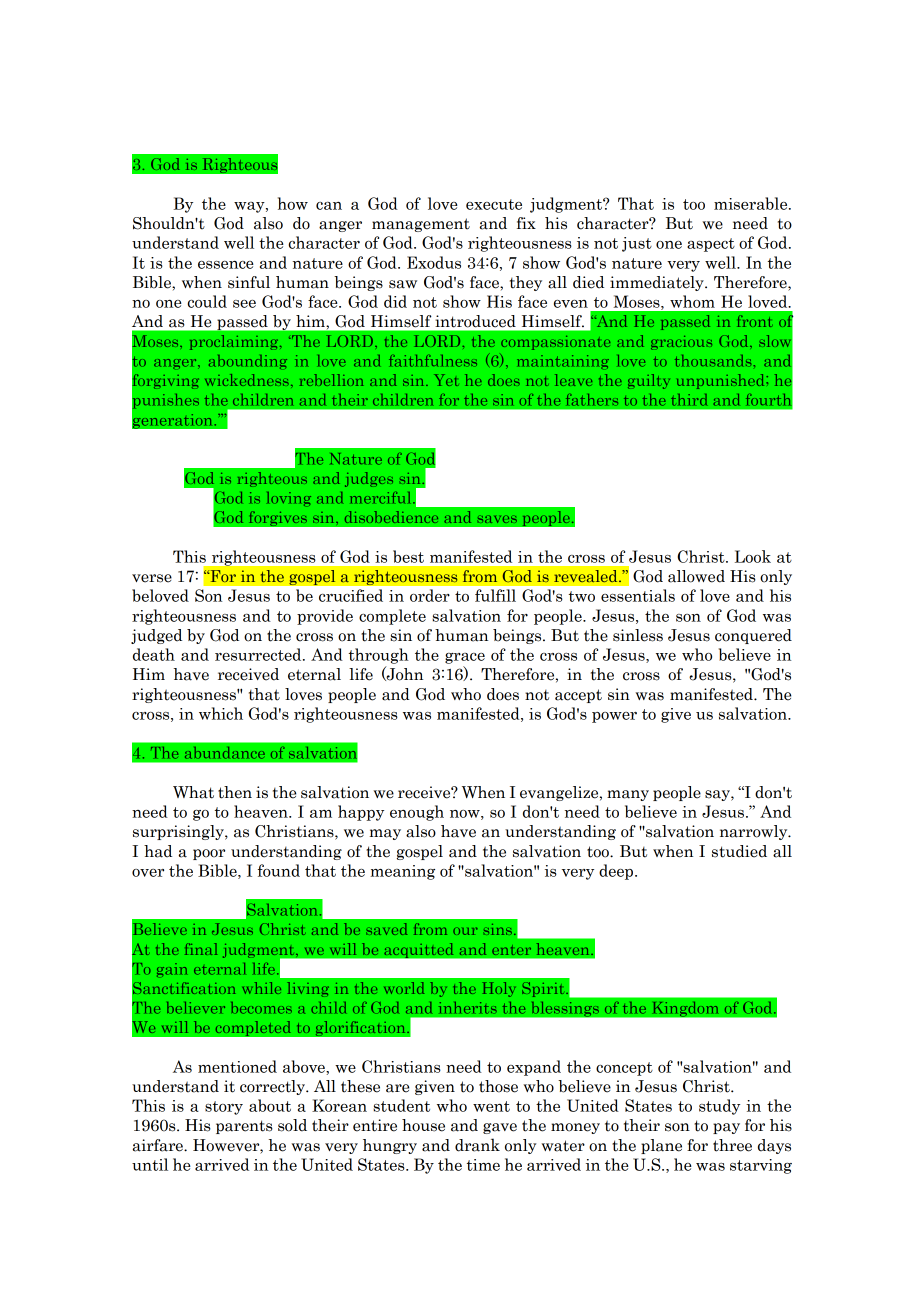 Image resolution: width=924 pixels, height=1308 pixels. I want to click on saves, so click(497, 519).
